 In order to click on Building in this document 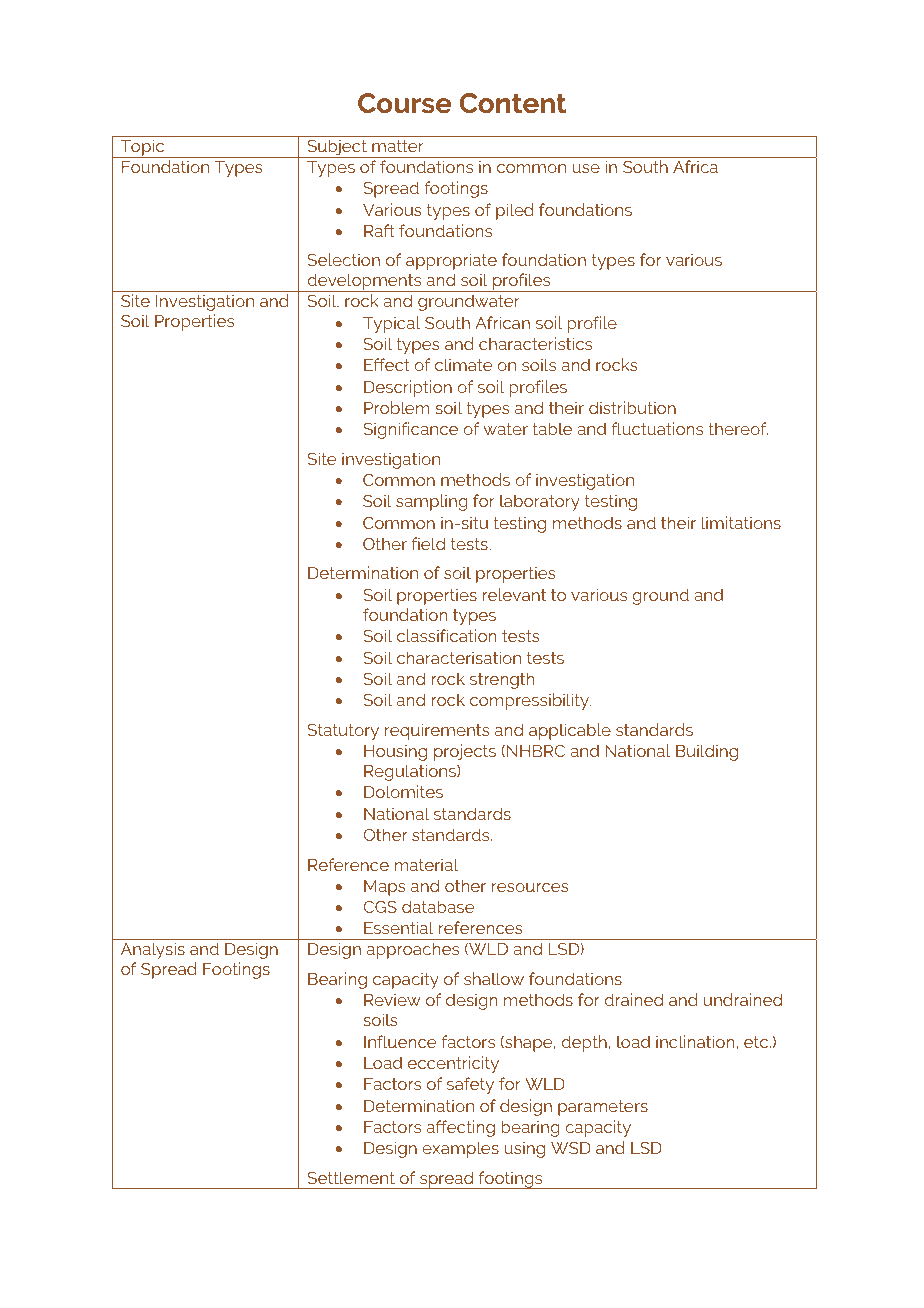, I will do `click(707, 752)`.
